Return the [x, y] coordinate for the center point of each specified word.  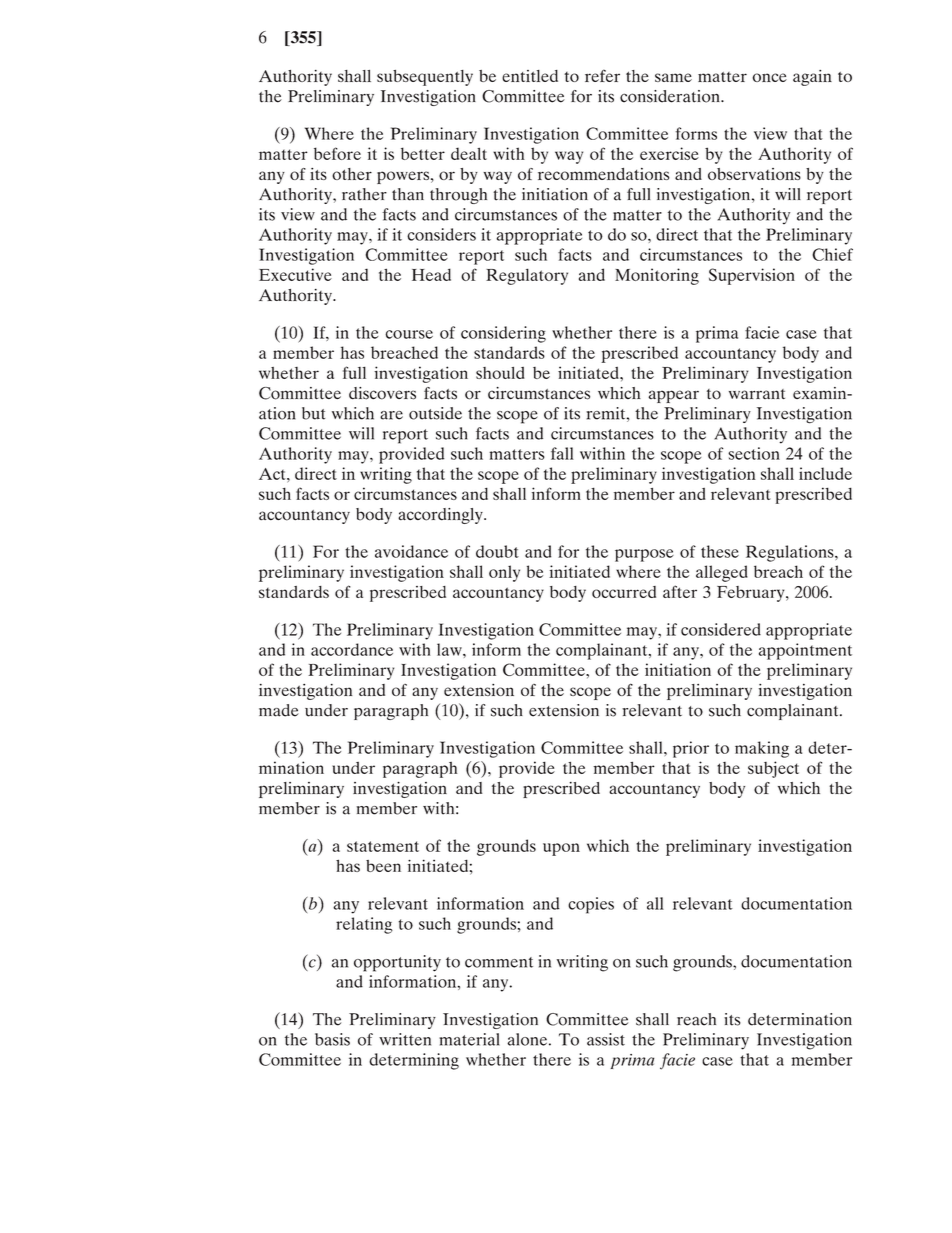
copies [591, 905]
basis [332, 1039]
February [752, 594]
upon [561, 849]
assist [606, 1039]
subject [773, 769]
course [409, 334]
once [770, 77]
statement [383, 846]
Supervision [752, 276]
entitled [530, 76]
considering [503, 334]
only [504, 573]
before [337, 153]
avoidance [411, 551]
